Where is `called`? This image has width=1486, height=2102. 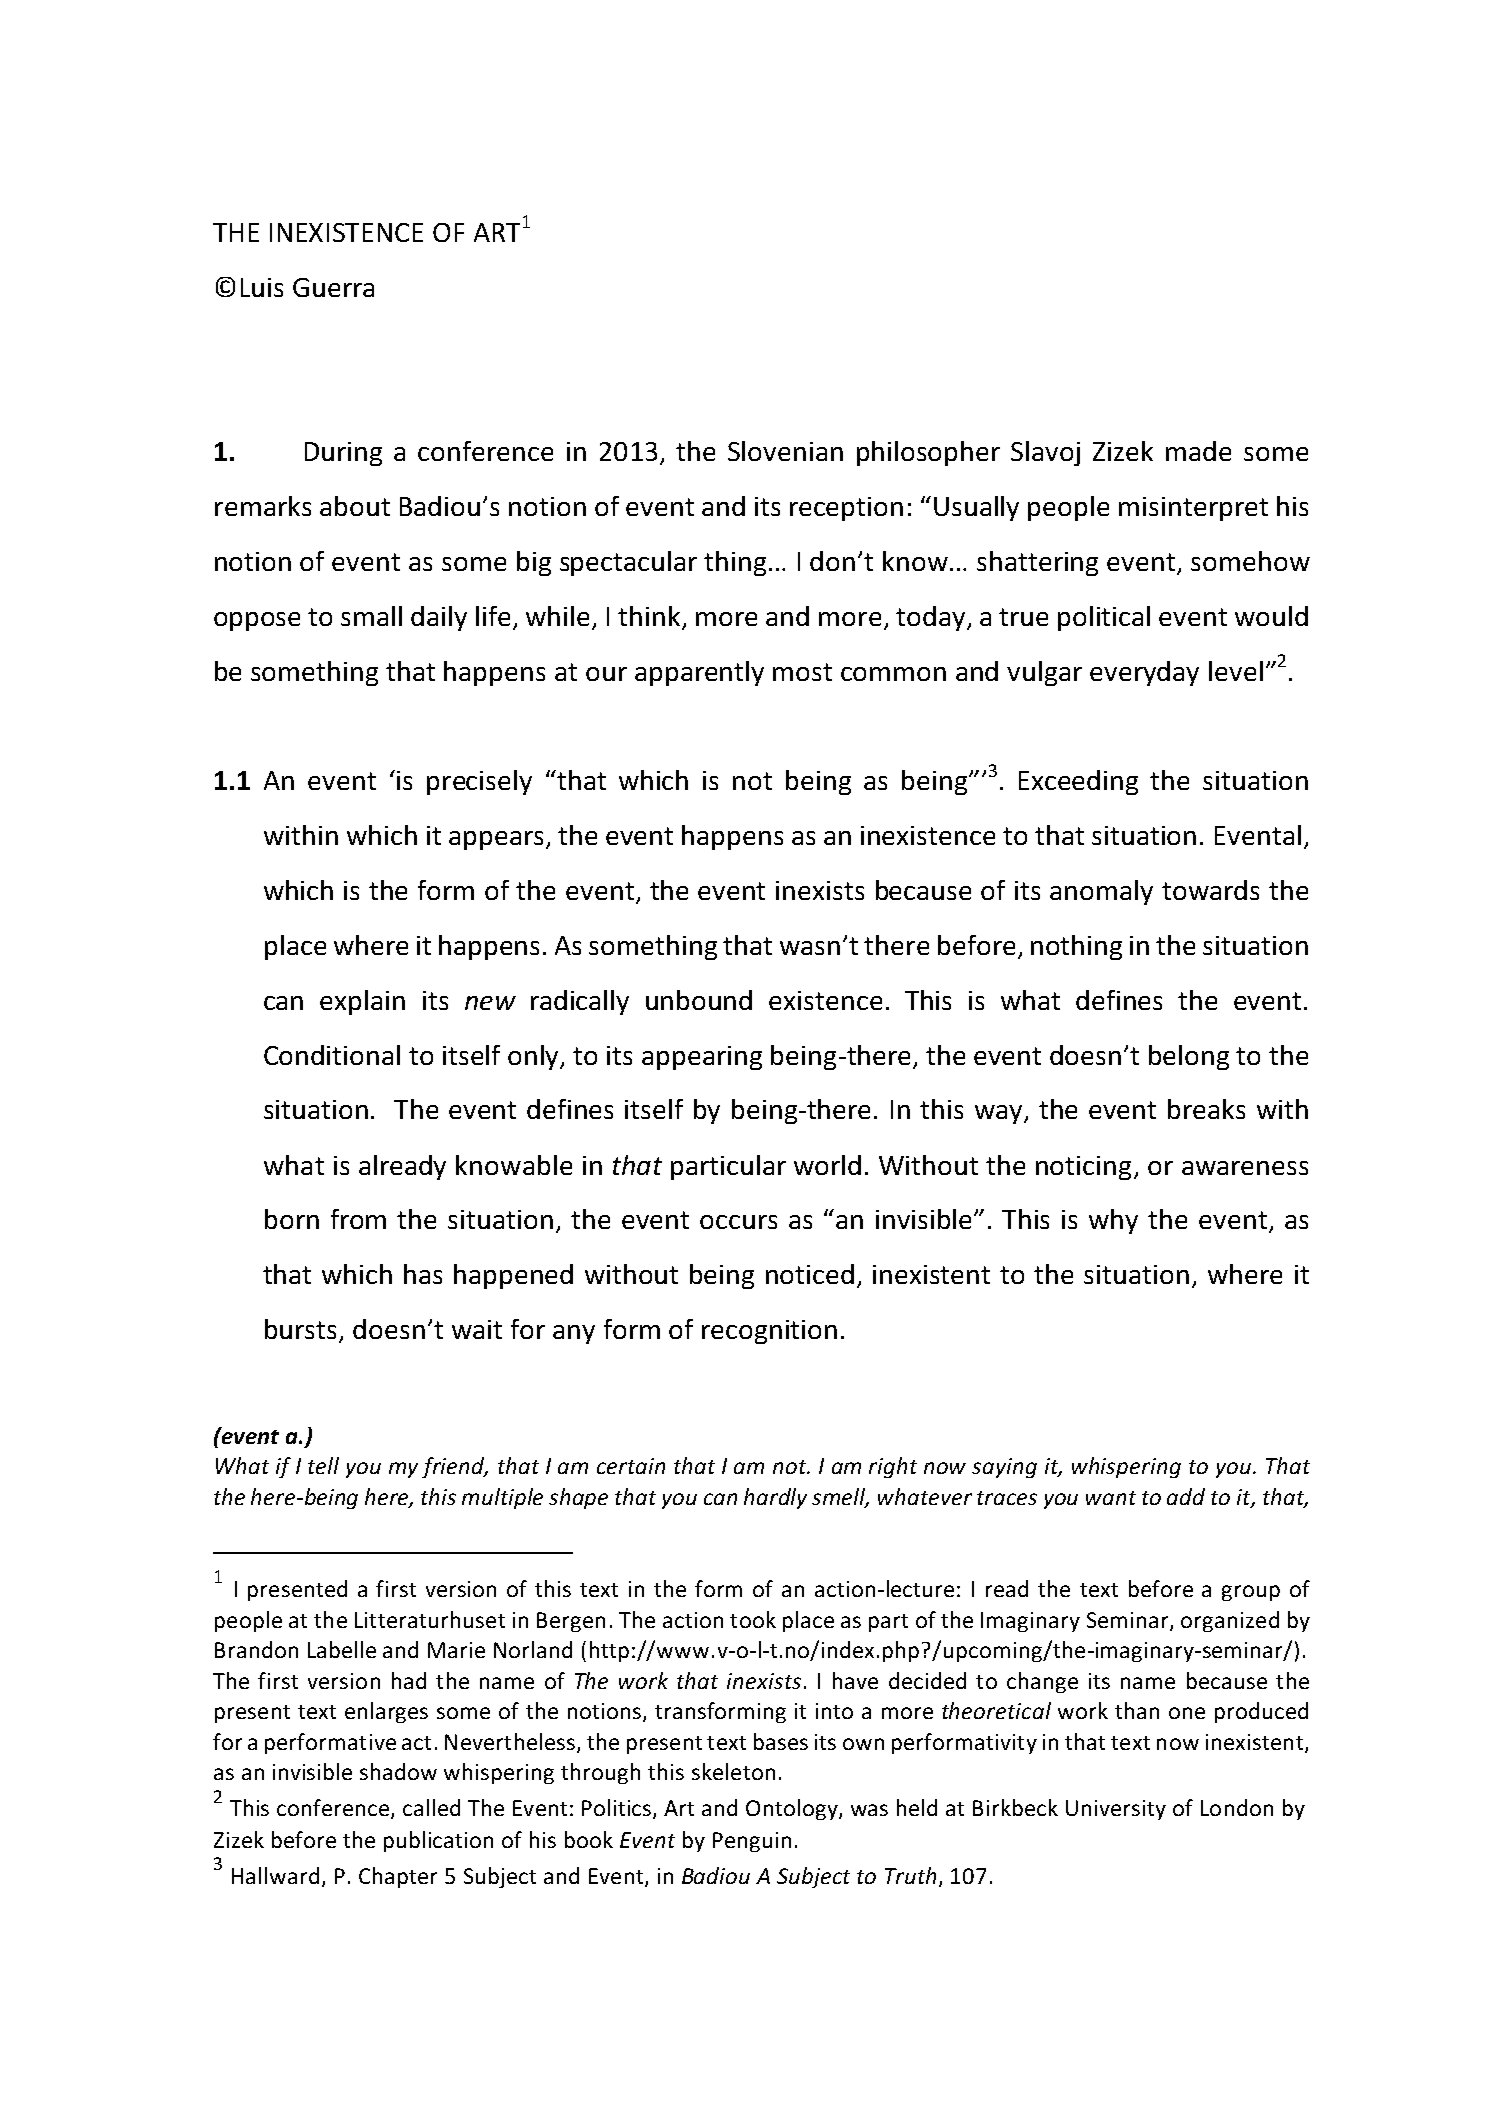
called is located at coordinates (431, 1807).
